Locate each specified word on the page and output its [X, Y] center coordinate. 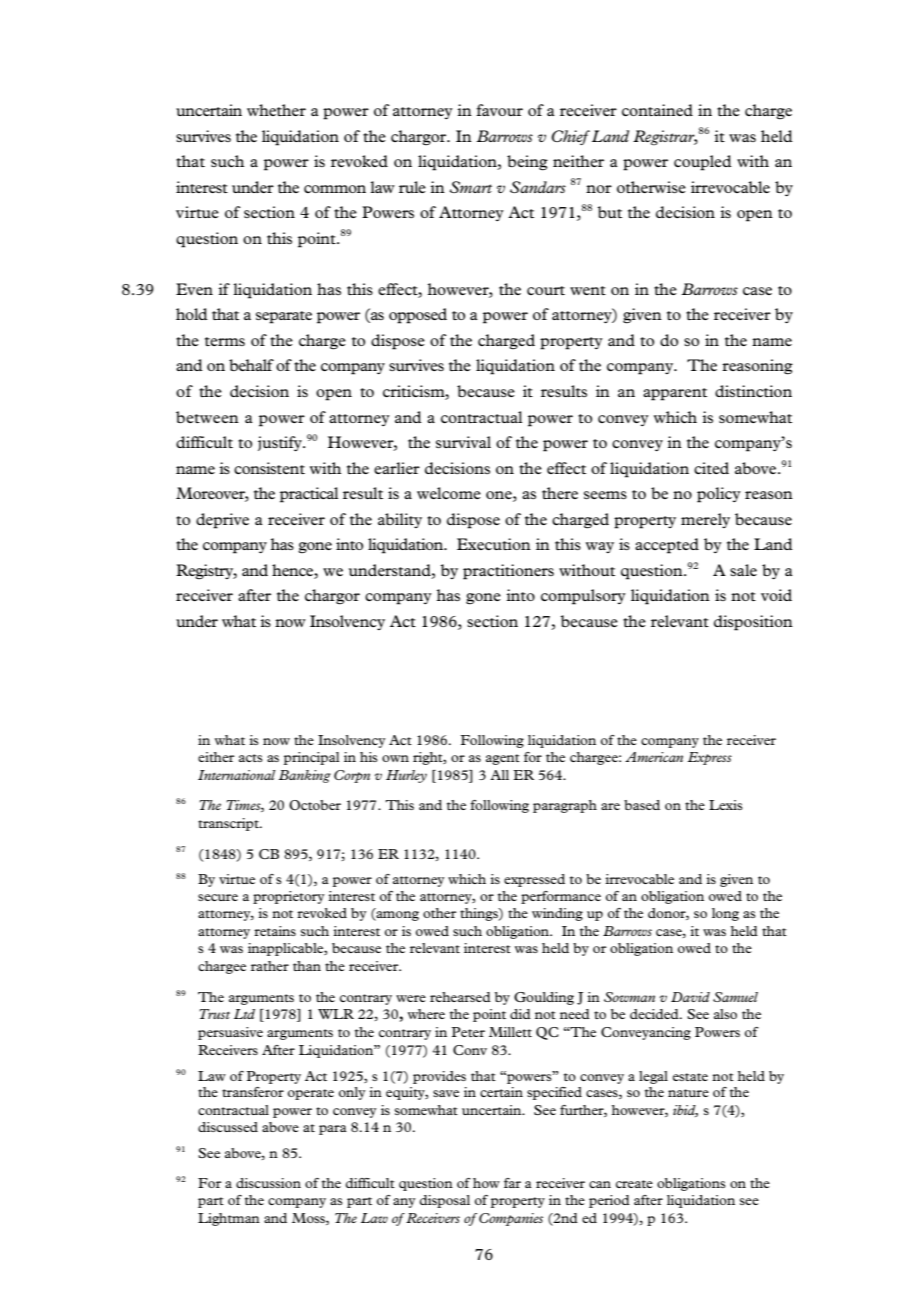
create [634, 1184]
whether [276, 110]
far [512, 1183]
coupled [703, 163]
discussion [268, 1183]
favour [499, 110]
